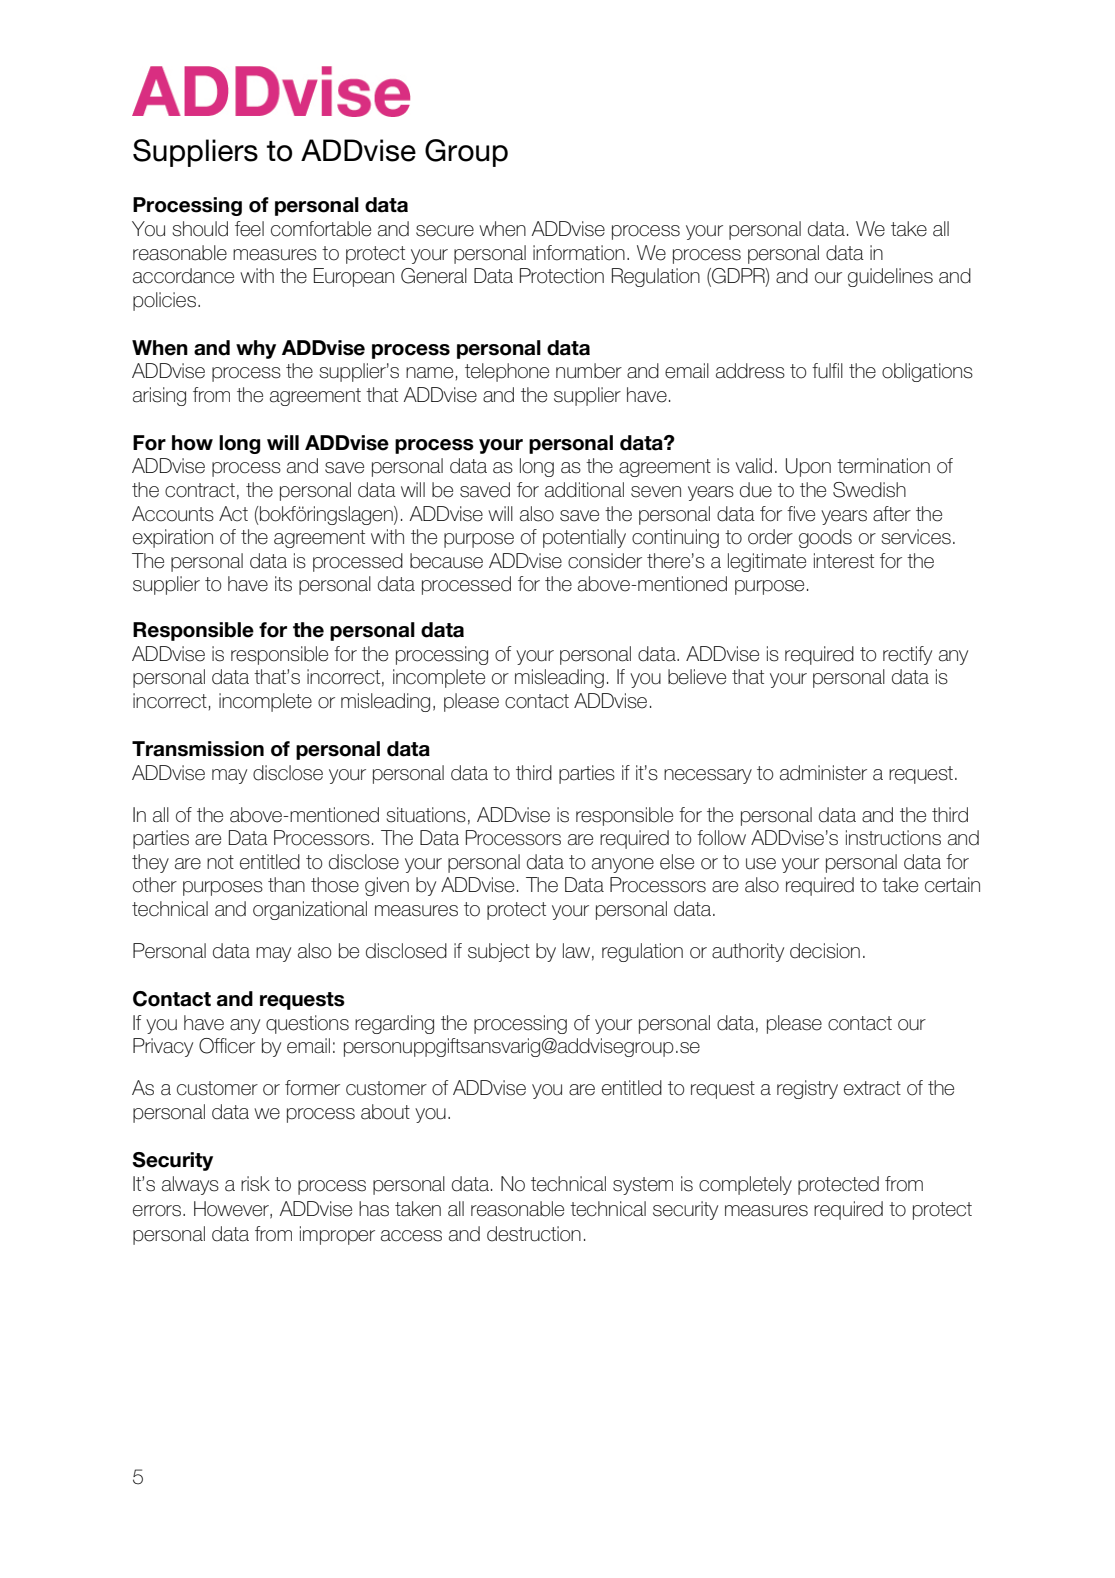 The image size is (1115, 1578). Describe the element at coordinates (697, 677) in the page. I see `believe` at that location.
